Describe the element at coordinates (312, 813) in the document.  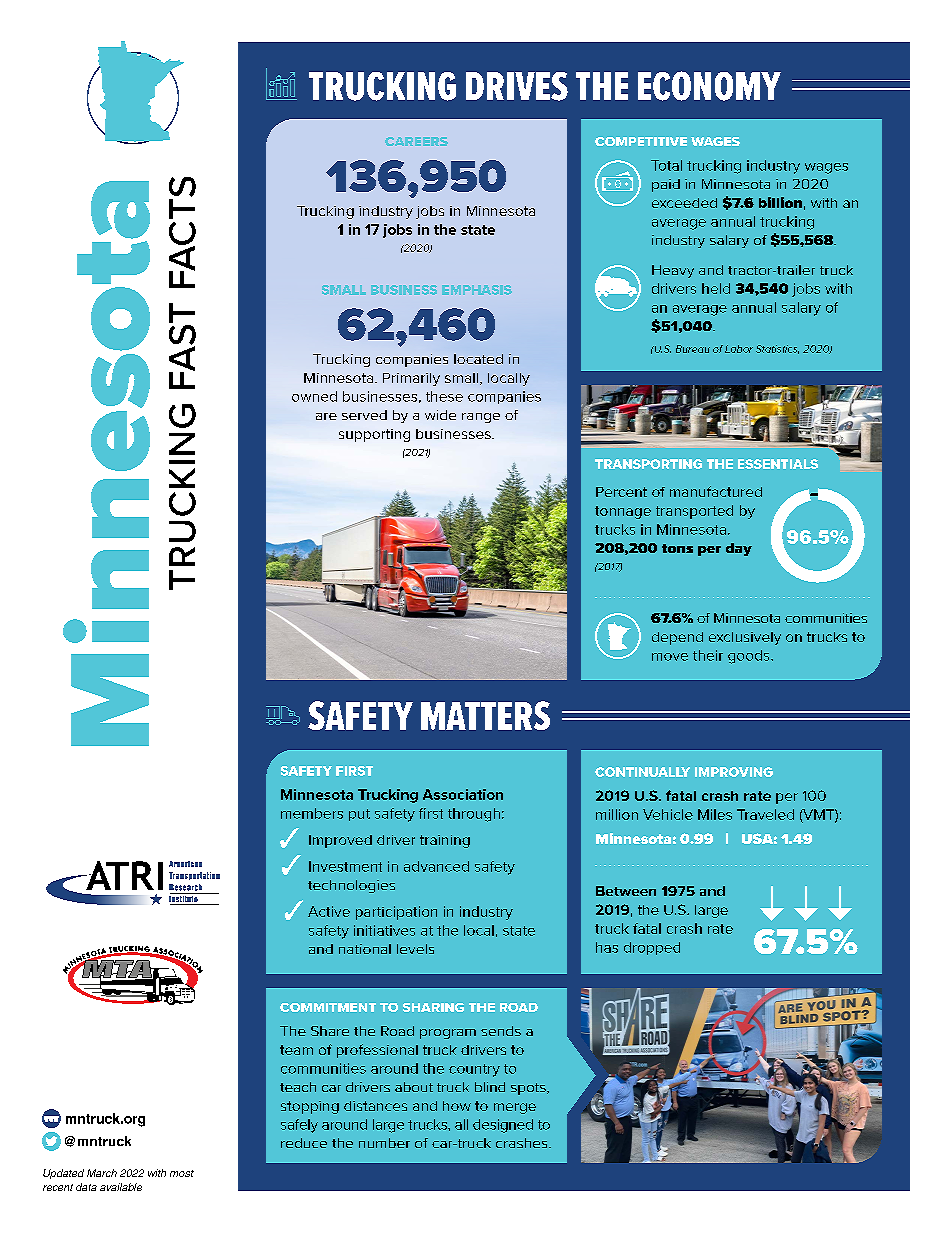
I see `members` at that location.
